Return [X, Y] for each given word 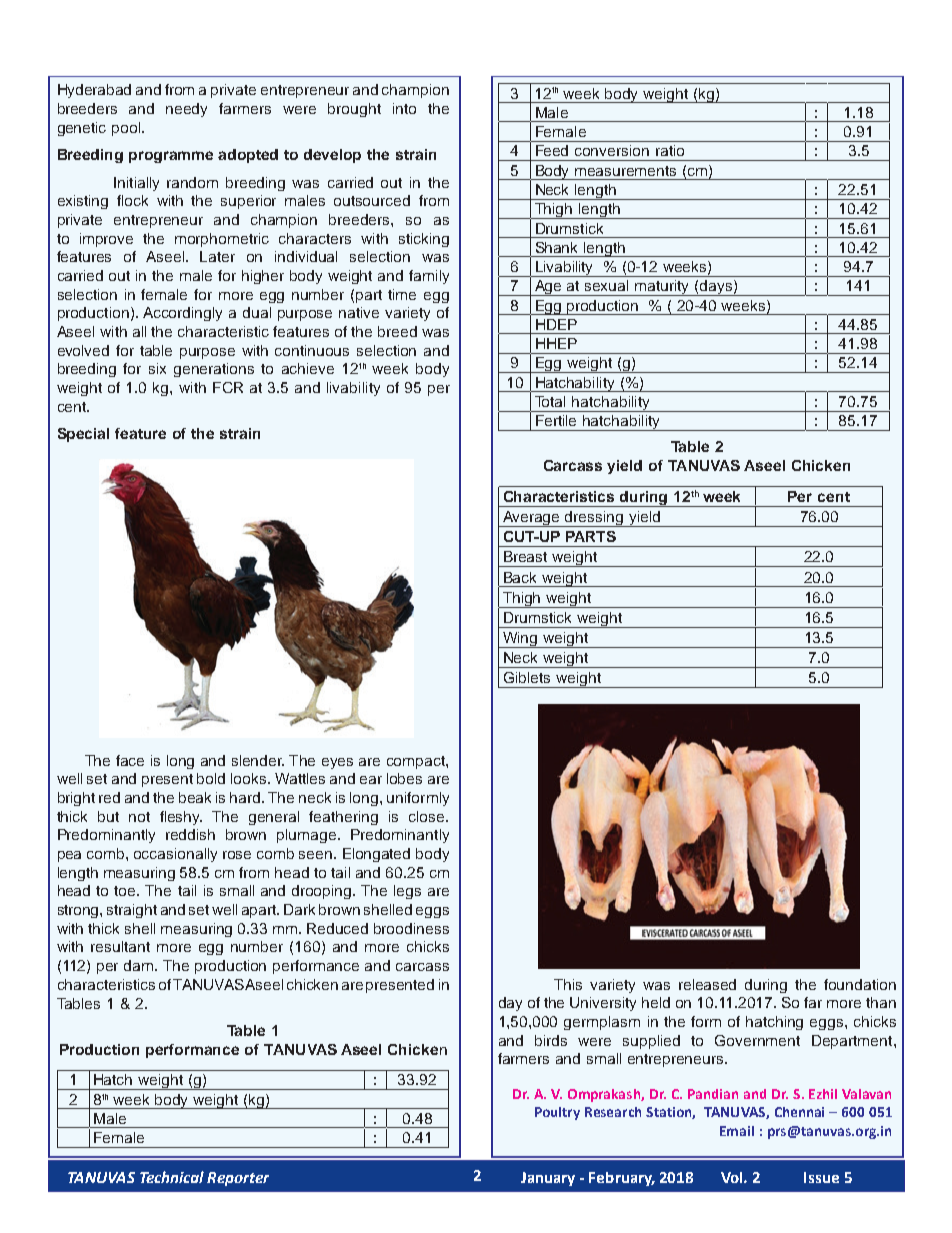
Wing [520, 640]
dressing [595, 519]
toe [126, 891]
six [157, 368]
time [402, 294]
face [130, 760]
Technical [172, 1177]
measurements [625, 171]
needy [186, 110]
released [707, 984]
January [548, 1179]
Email [737, 1131]
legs [407, 892]
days [716, 288]
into [404, 108]
